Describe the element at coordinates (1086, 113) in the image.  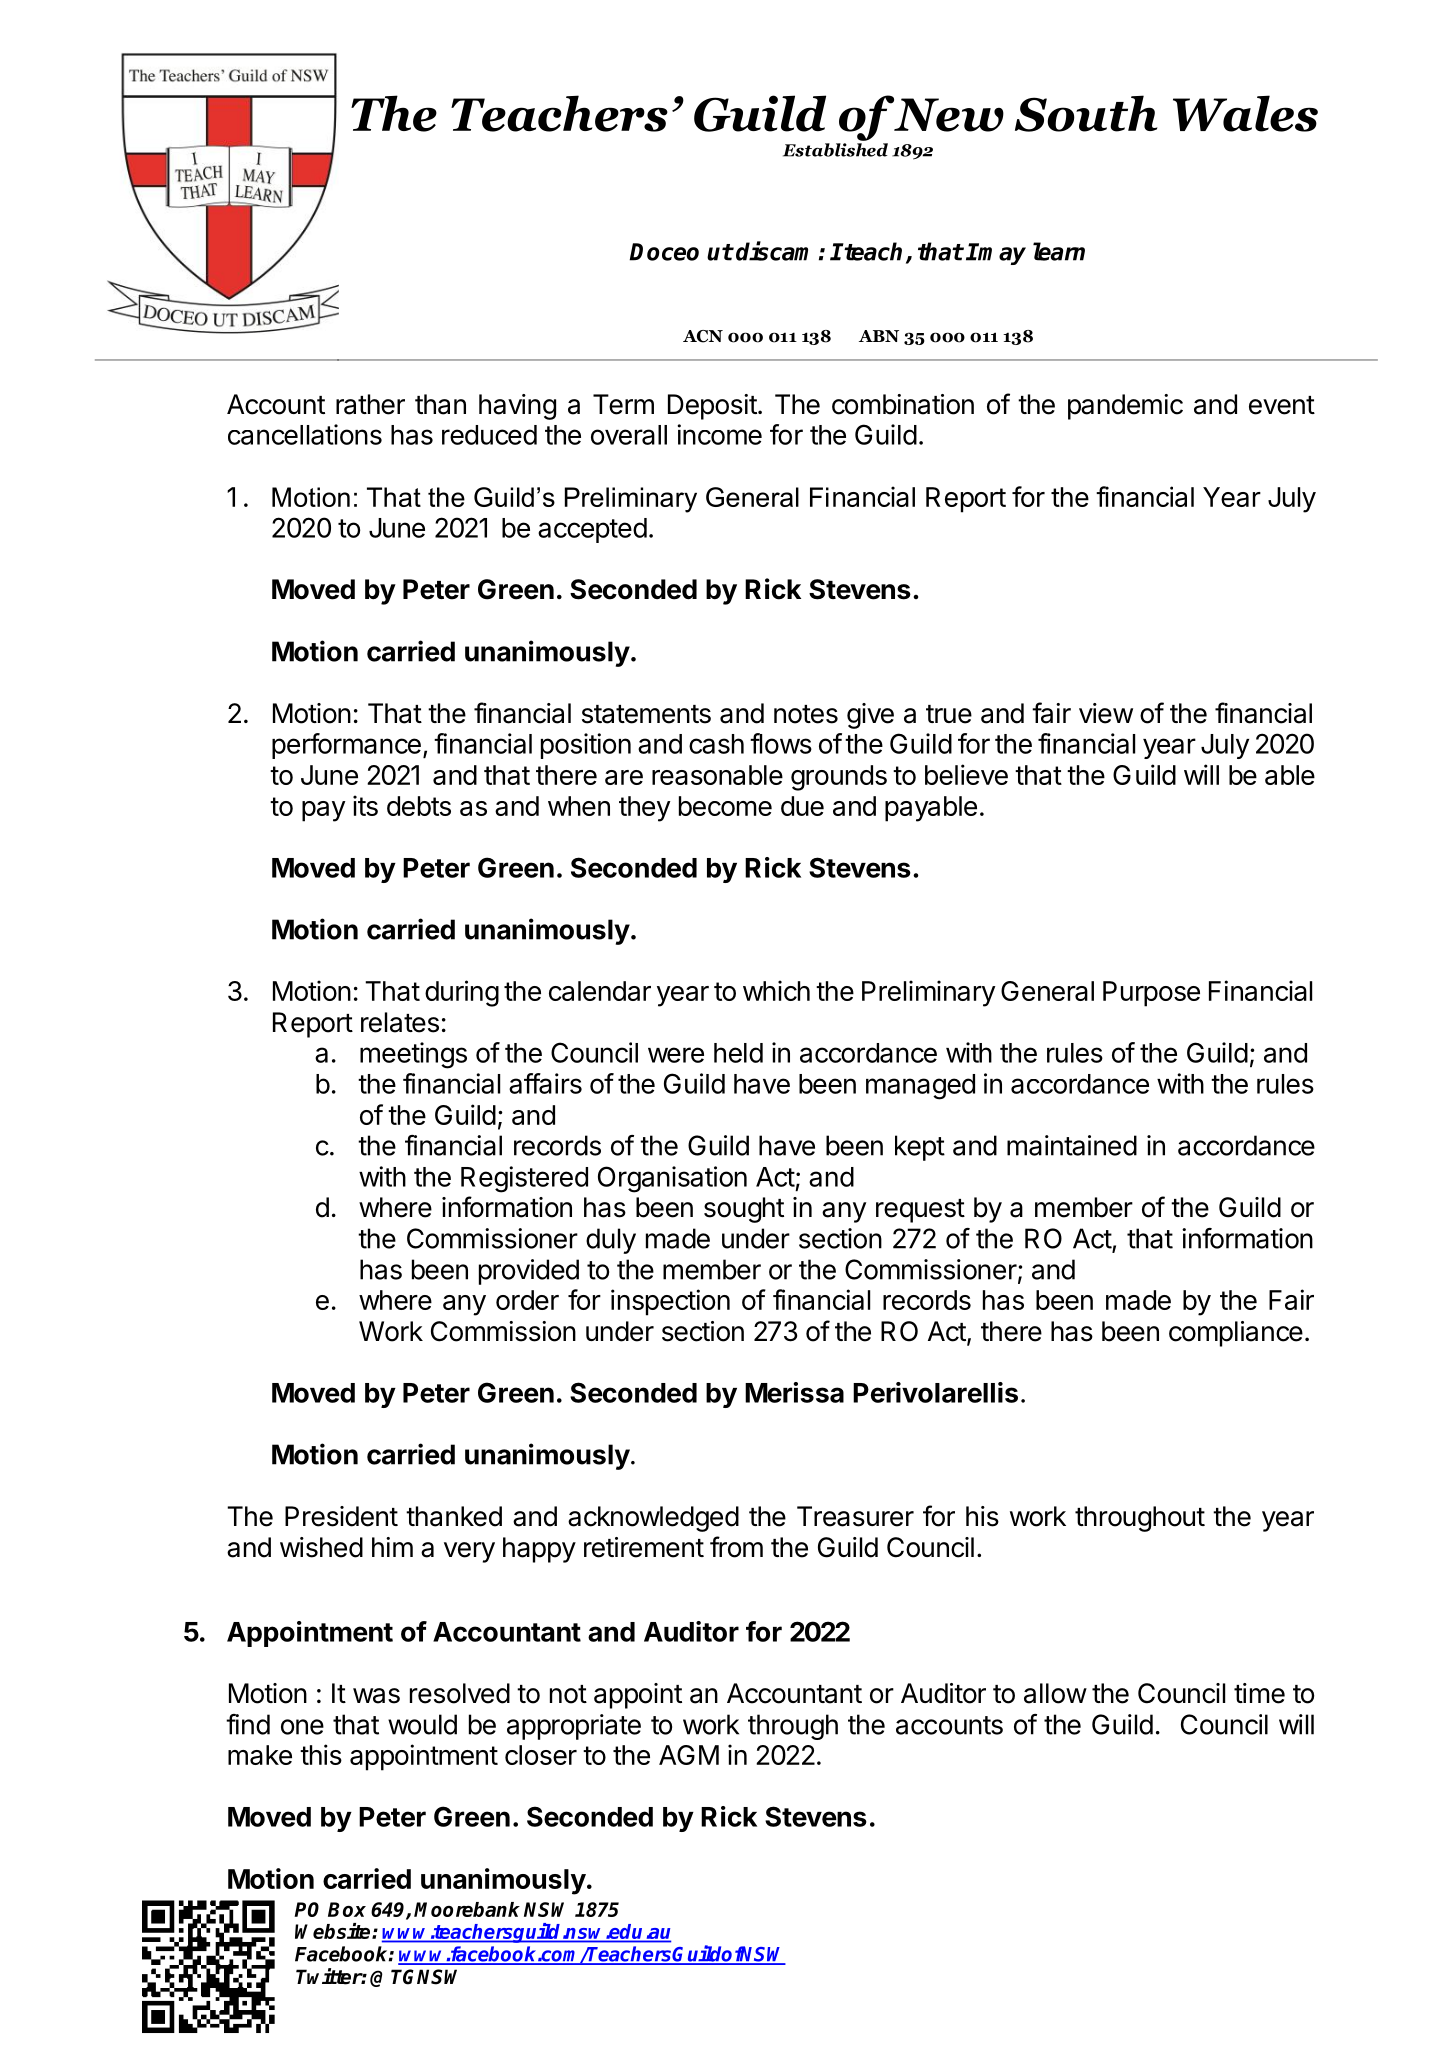
I see `South` at that location.
